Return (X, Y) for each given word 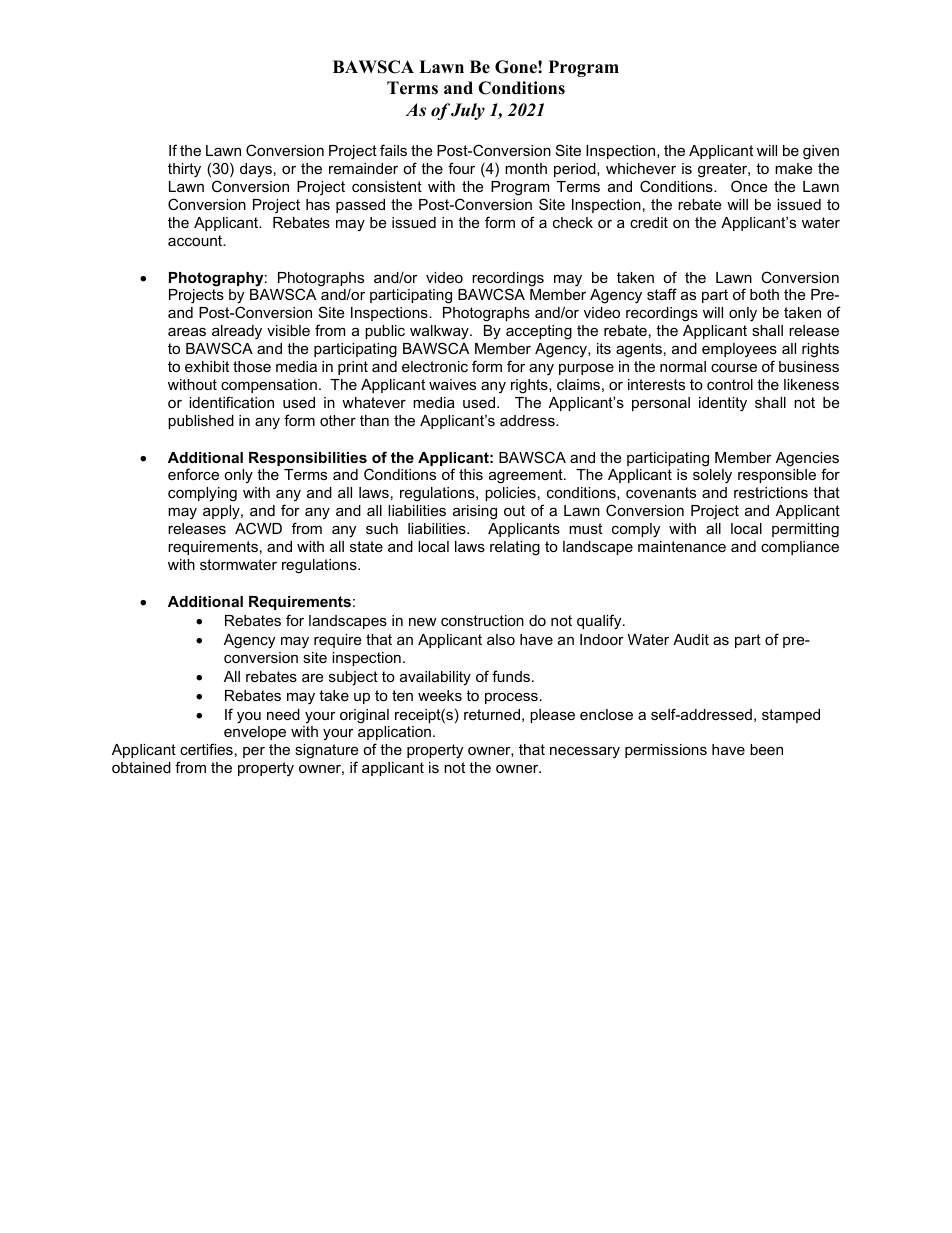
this (471, 474)
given (821, 152)
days (256, 170)
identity (723, 404)
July (468, 111)
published (201, 422)
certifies (206, 749)
